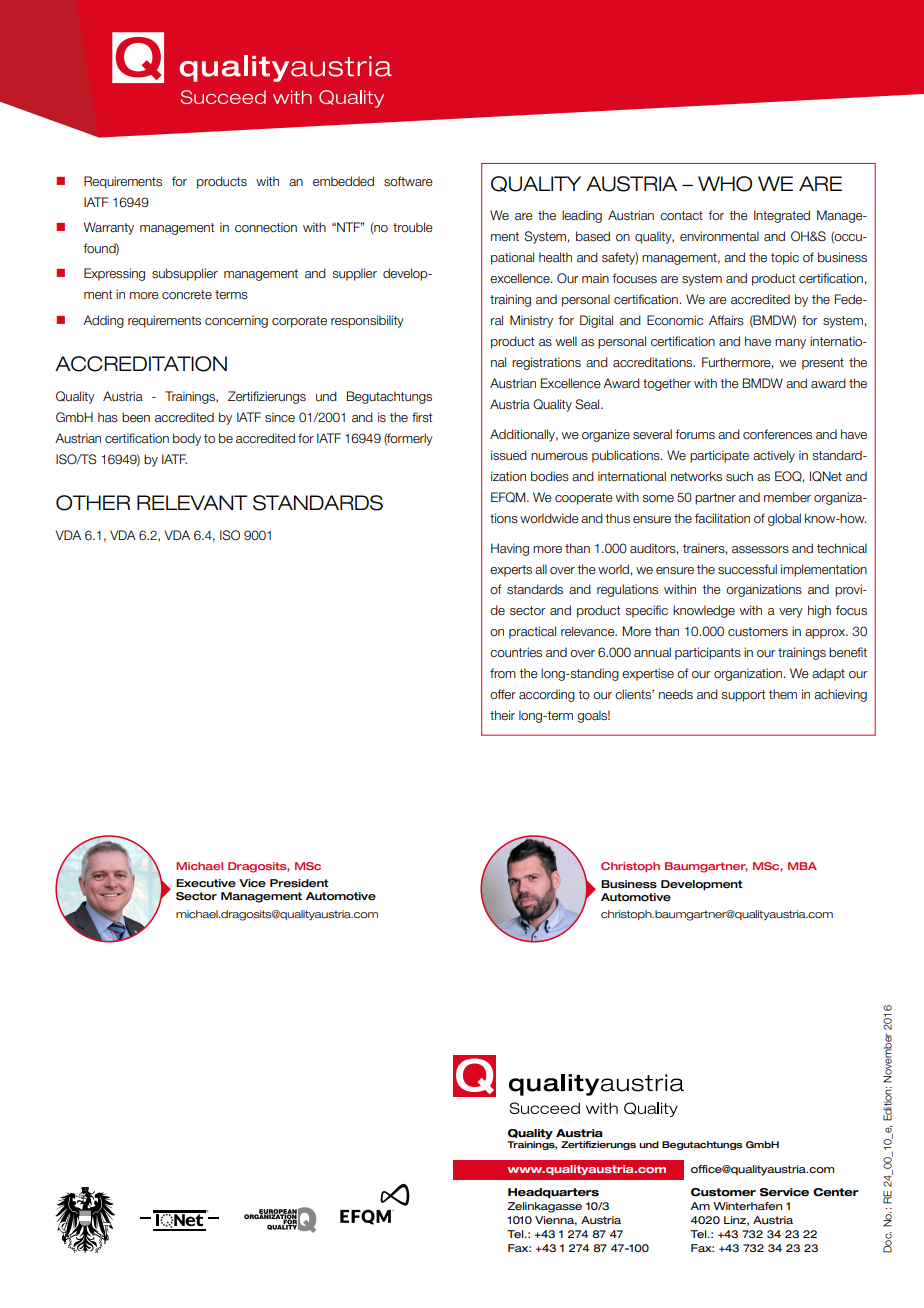  I want to click on Headquarters, so click(553, 1193).
